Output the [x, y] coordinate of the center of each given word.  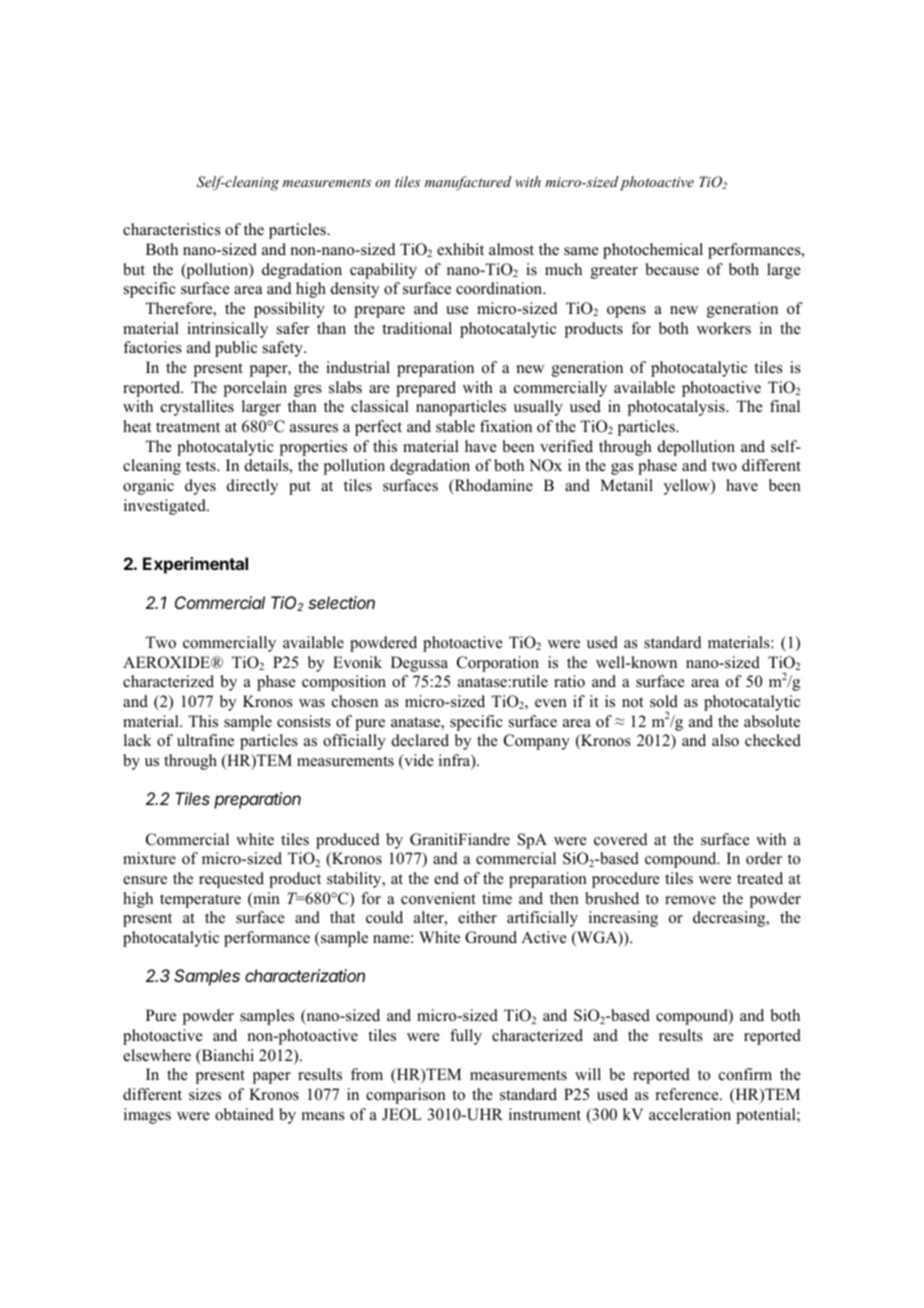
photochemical [653, 251]
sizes [205, 1094]
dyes [200, 487]
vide [418, 761]
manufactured [468, 183]
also [725, 740]
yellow [688, 487]
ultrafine [205, 740]
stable [455, 426]
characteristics [172, 229]
